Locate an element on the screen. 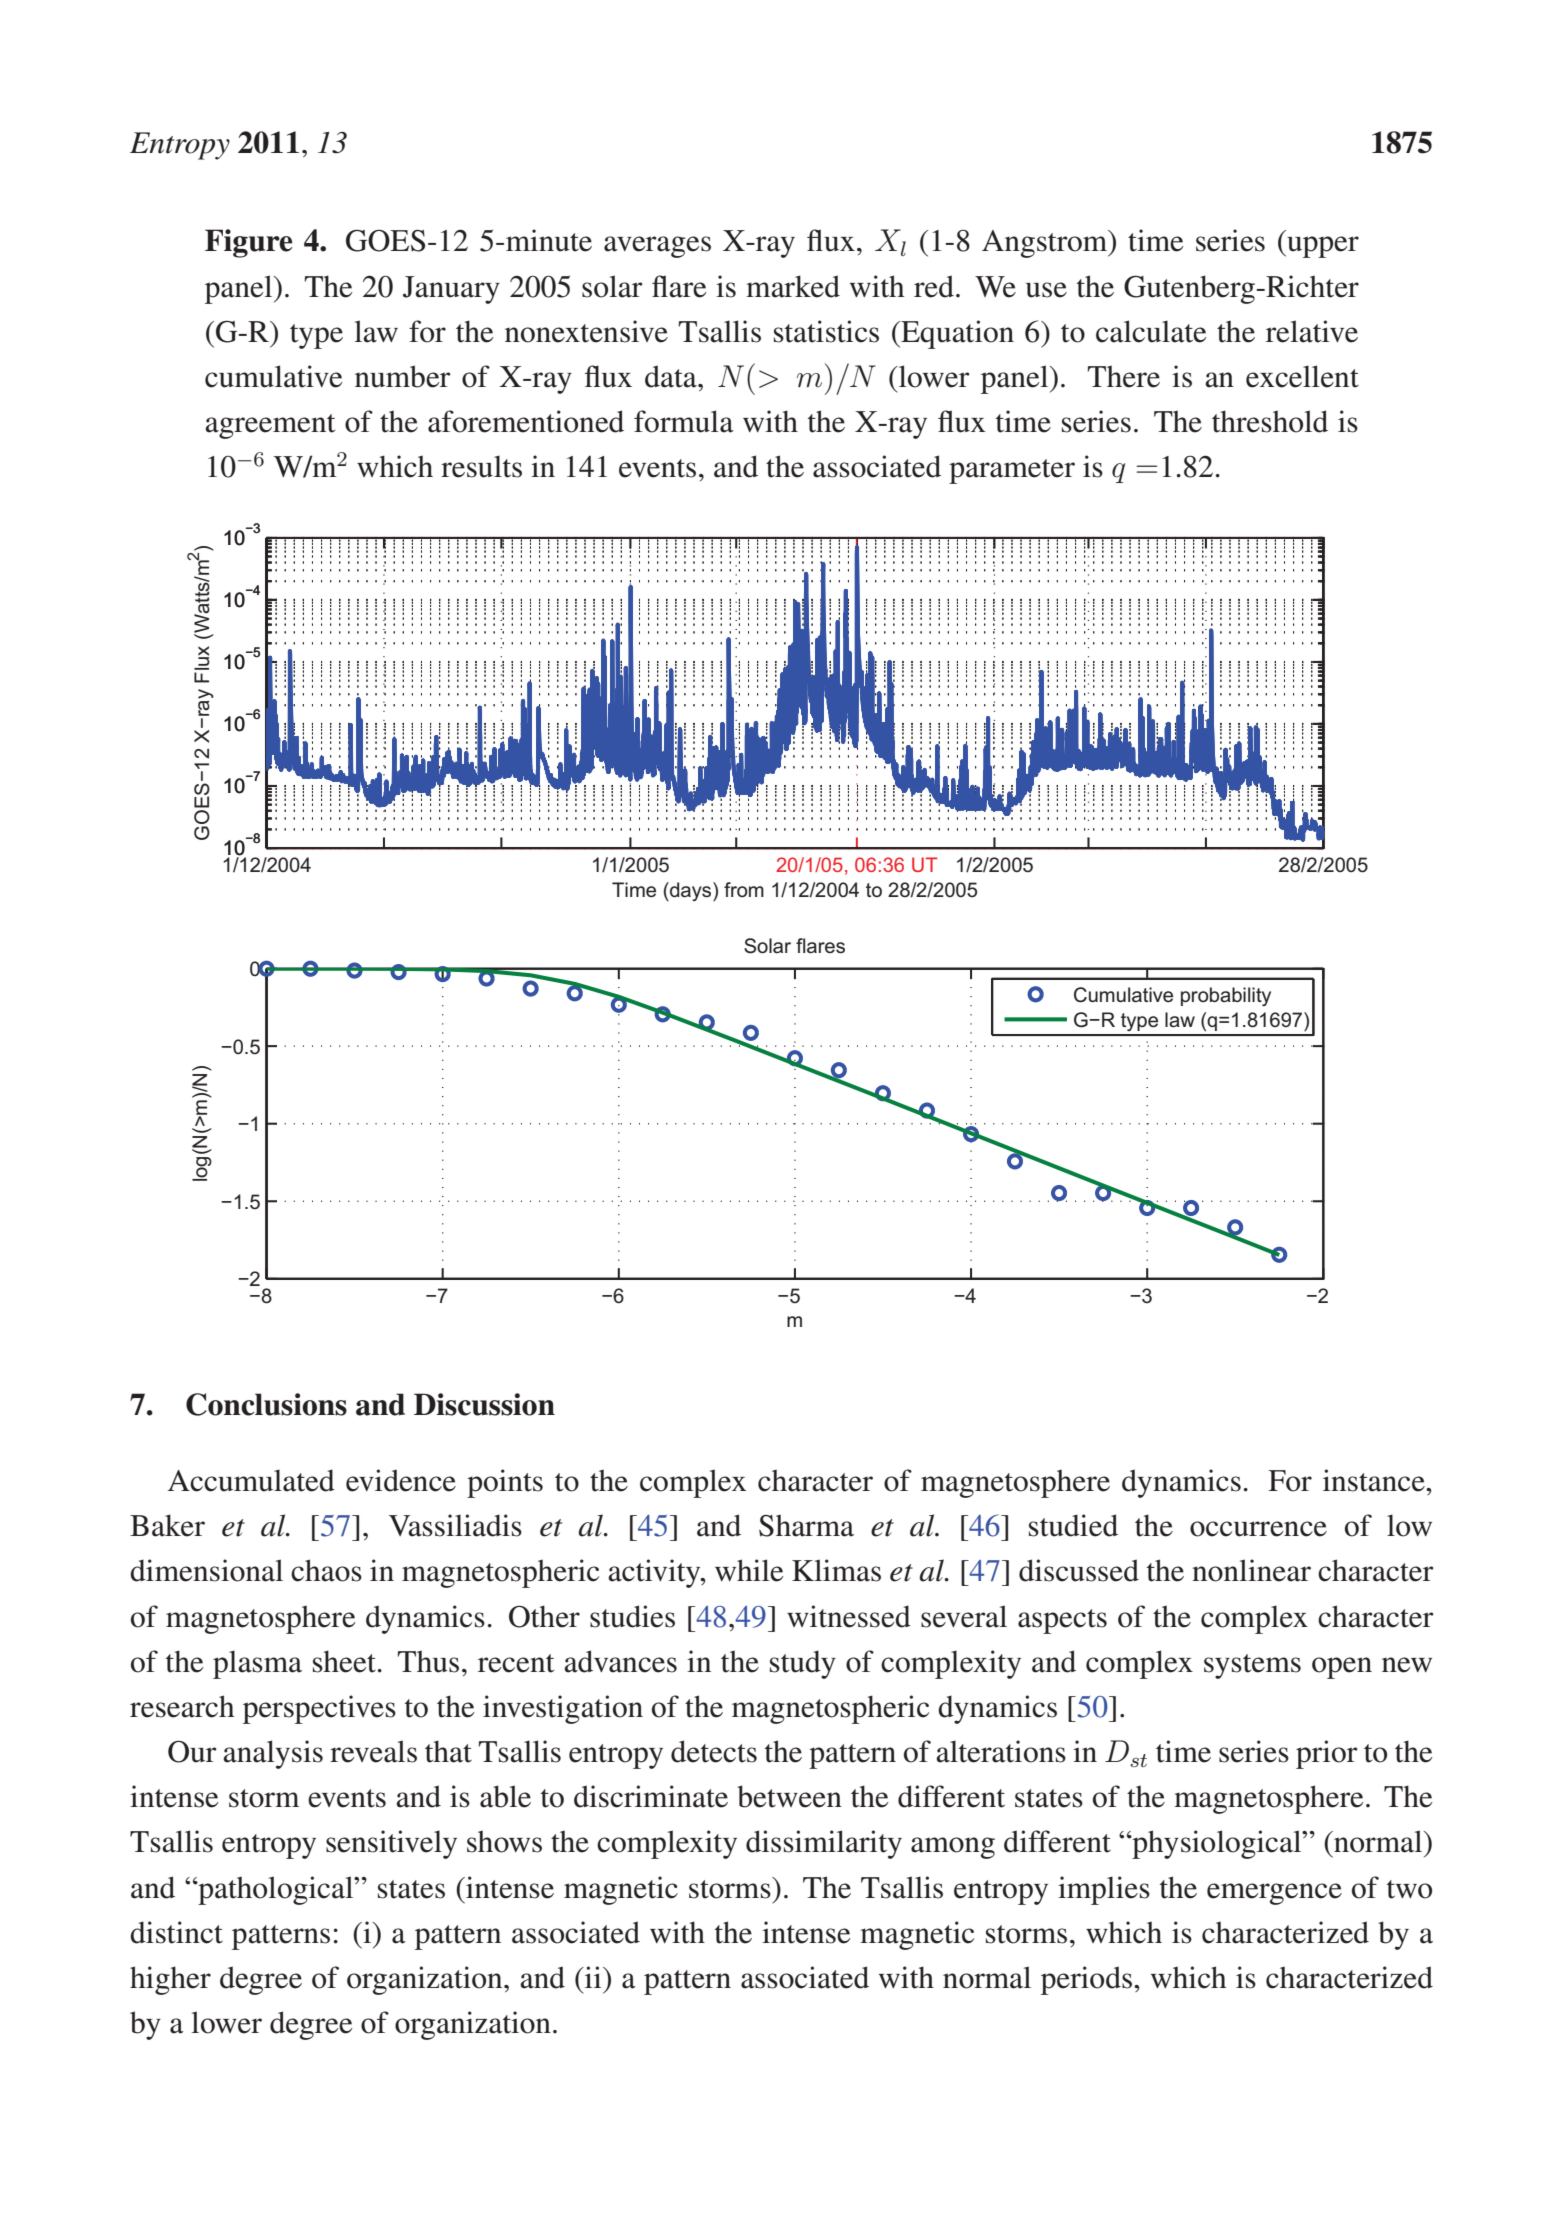 The image size is (1564, 2213). nonlinear is located at coordinates (1251, 1570).
